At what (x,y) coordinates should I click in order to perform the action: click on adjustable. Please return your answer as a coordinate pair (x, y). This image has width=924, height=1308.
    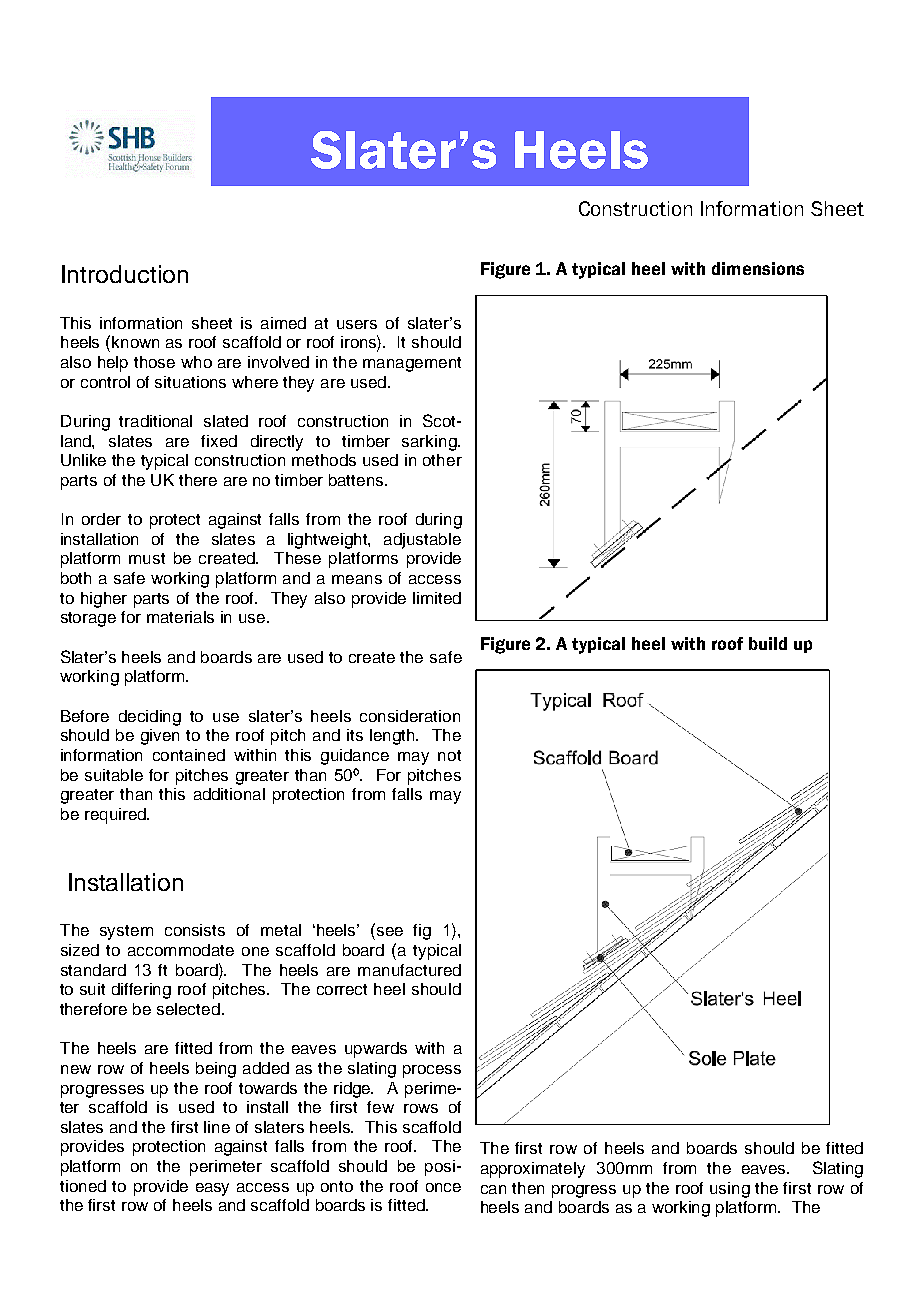
    Looking at the image, I should click on (422, 541).
